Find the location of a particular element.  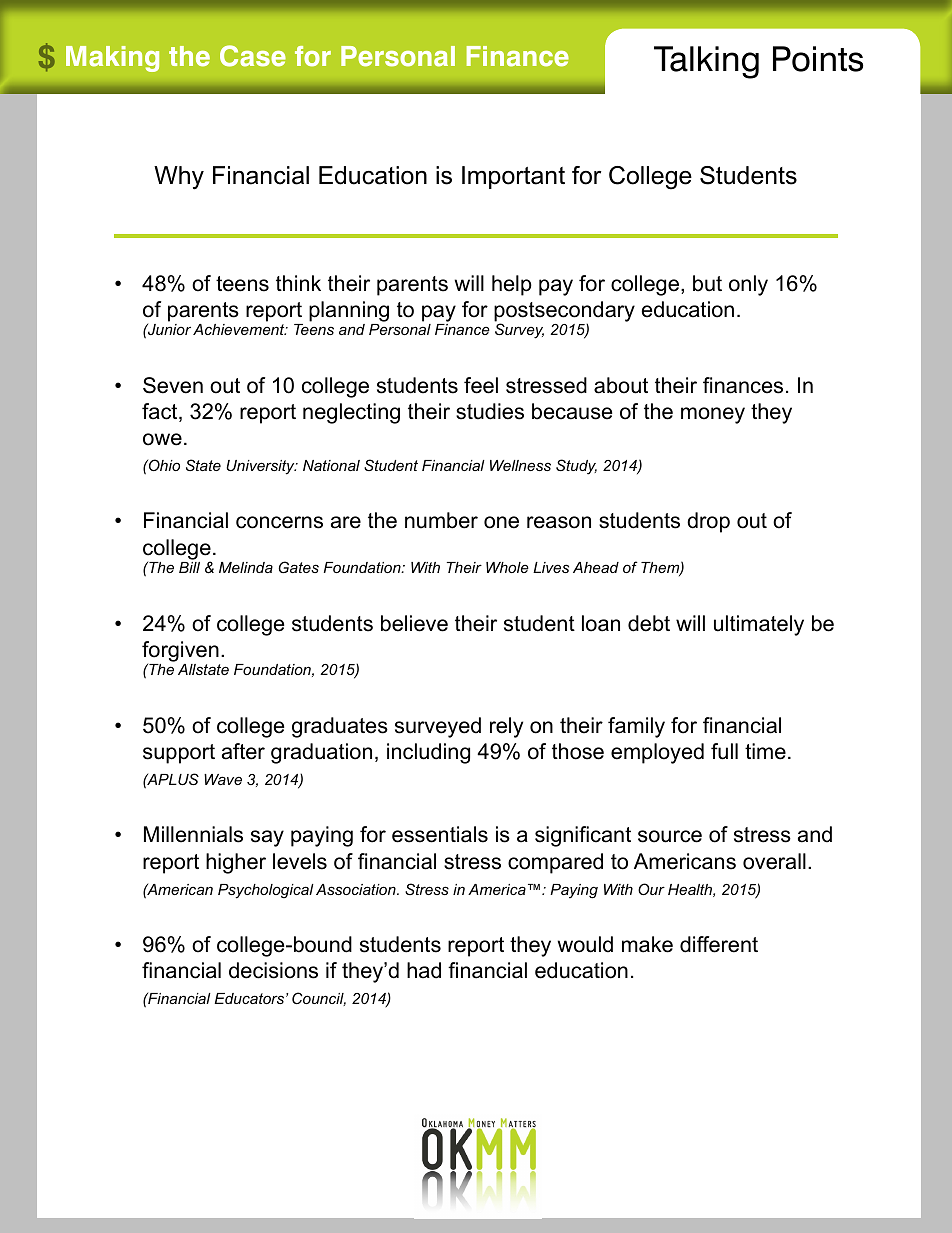

believe is located at coordinates (414, 623).
